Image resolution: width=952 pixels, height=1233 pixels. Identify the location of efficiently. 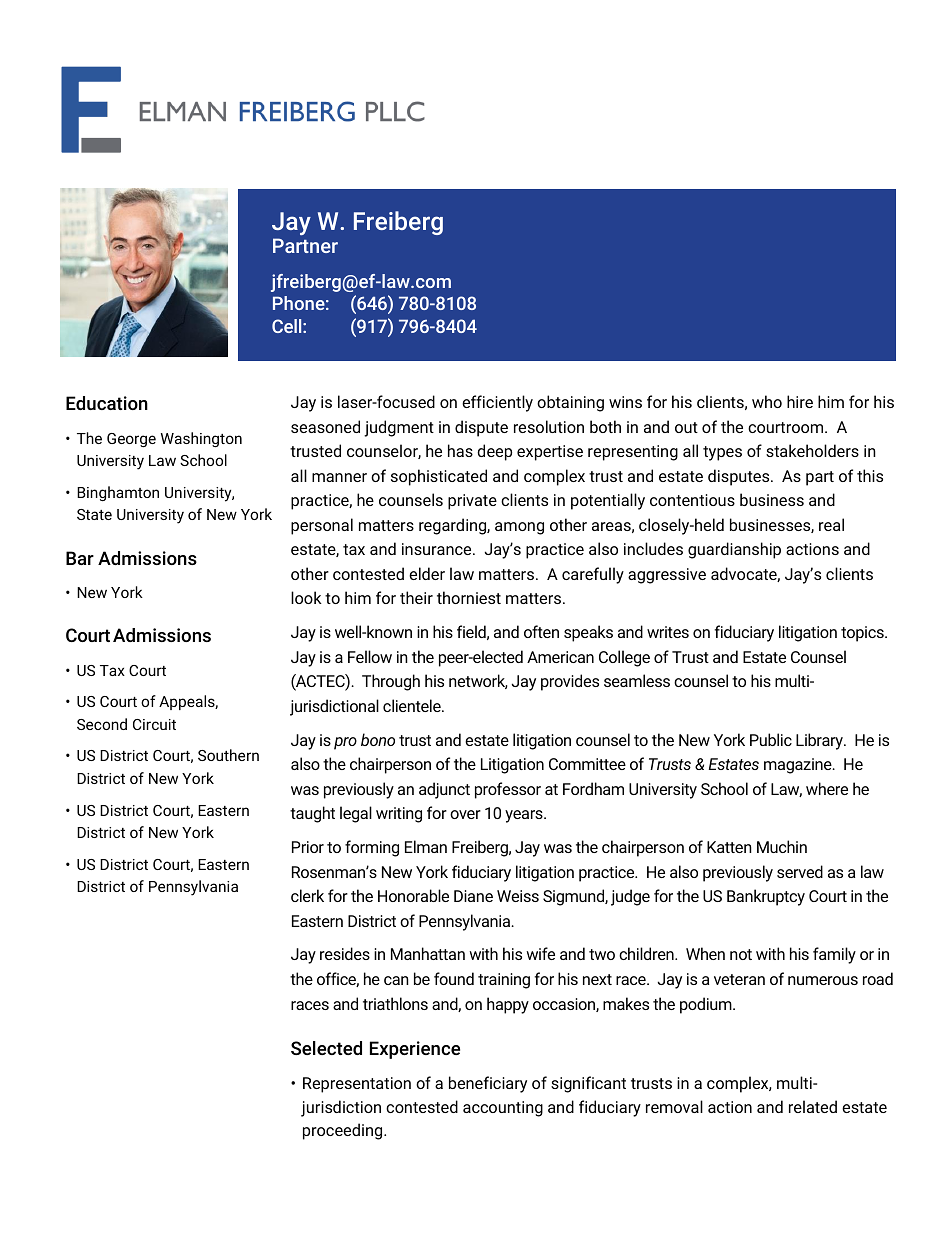
(497, 403).
